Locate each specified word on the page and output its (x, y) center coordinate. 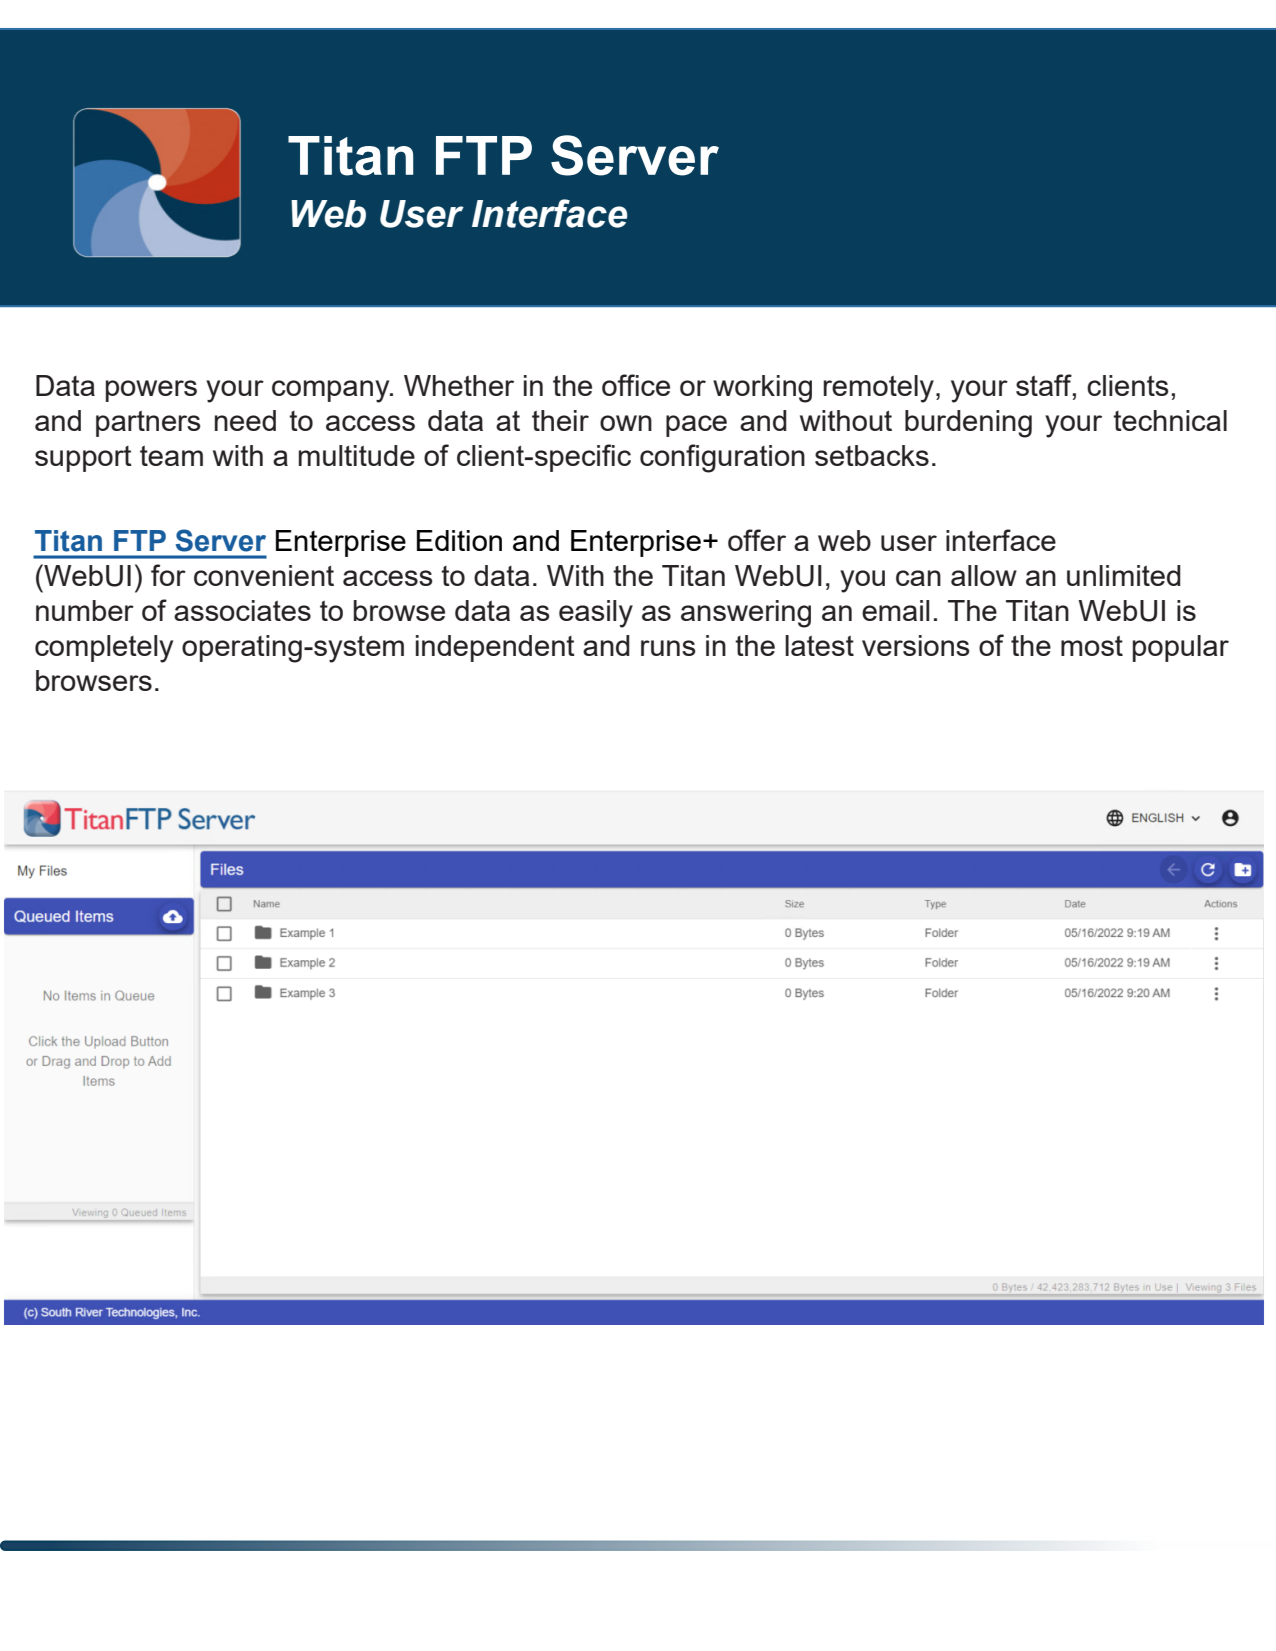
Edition (459, 540)
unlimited (1124, 575)
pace (696, 426)
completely (104, 649)
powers (151, 391)
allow (984, 575)
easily (596, 614)
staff (1045, 386)
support (83, 459)
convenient (264, 575)
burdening (968, 424)
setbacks (872, 455)
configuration (722, 458)
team (171, 456)
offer (757, 540)
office (636, 385)
